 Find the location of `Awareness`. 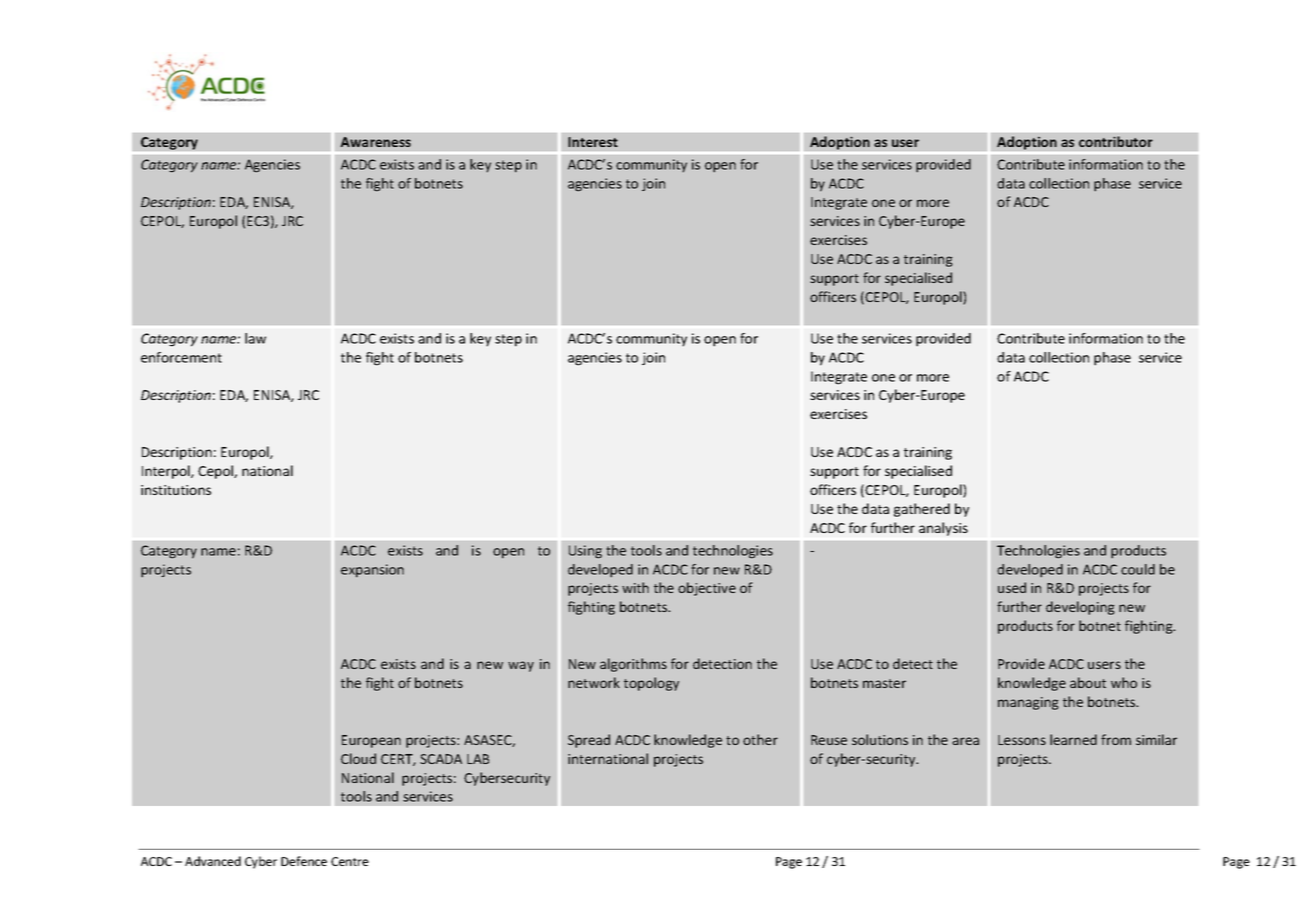

Awareness is located at coordinates (376, 142).
